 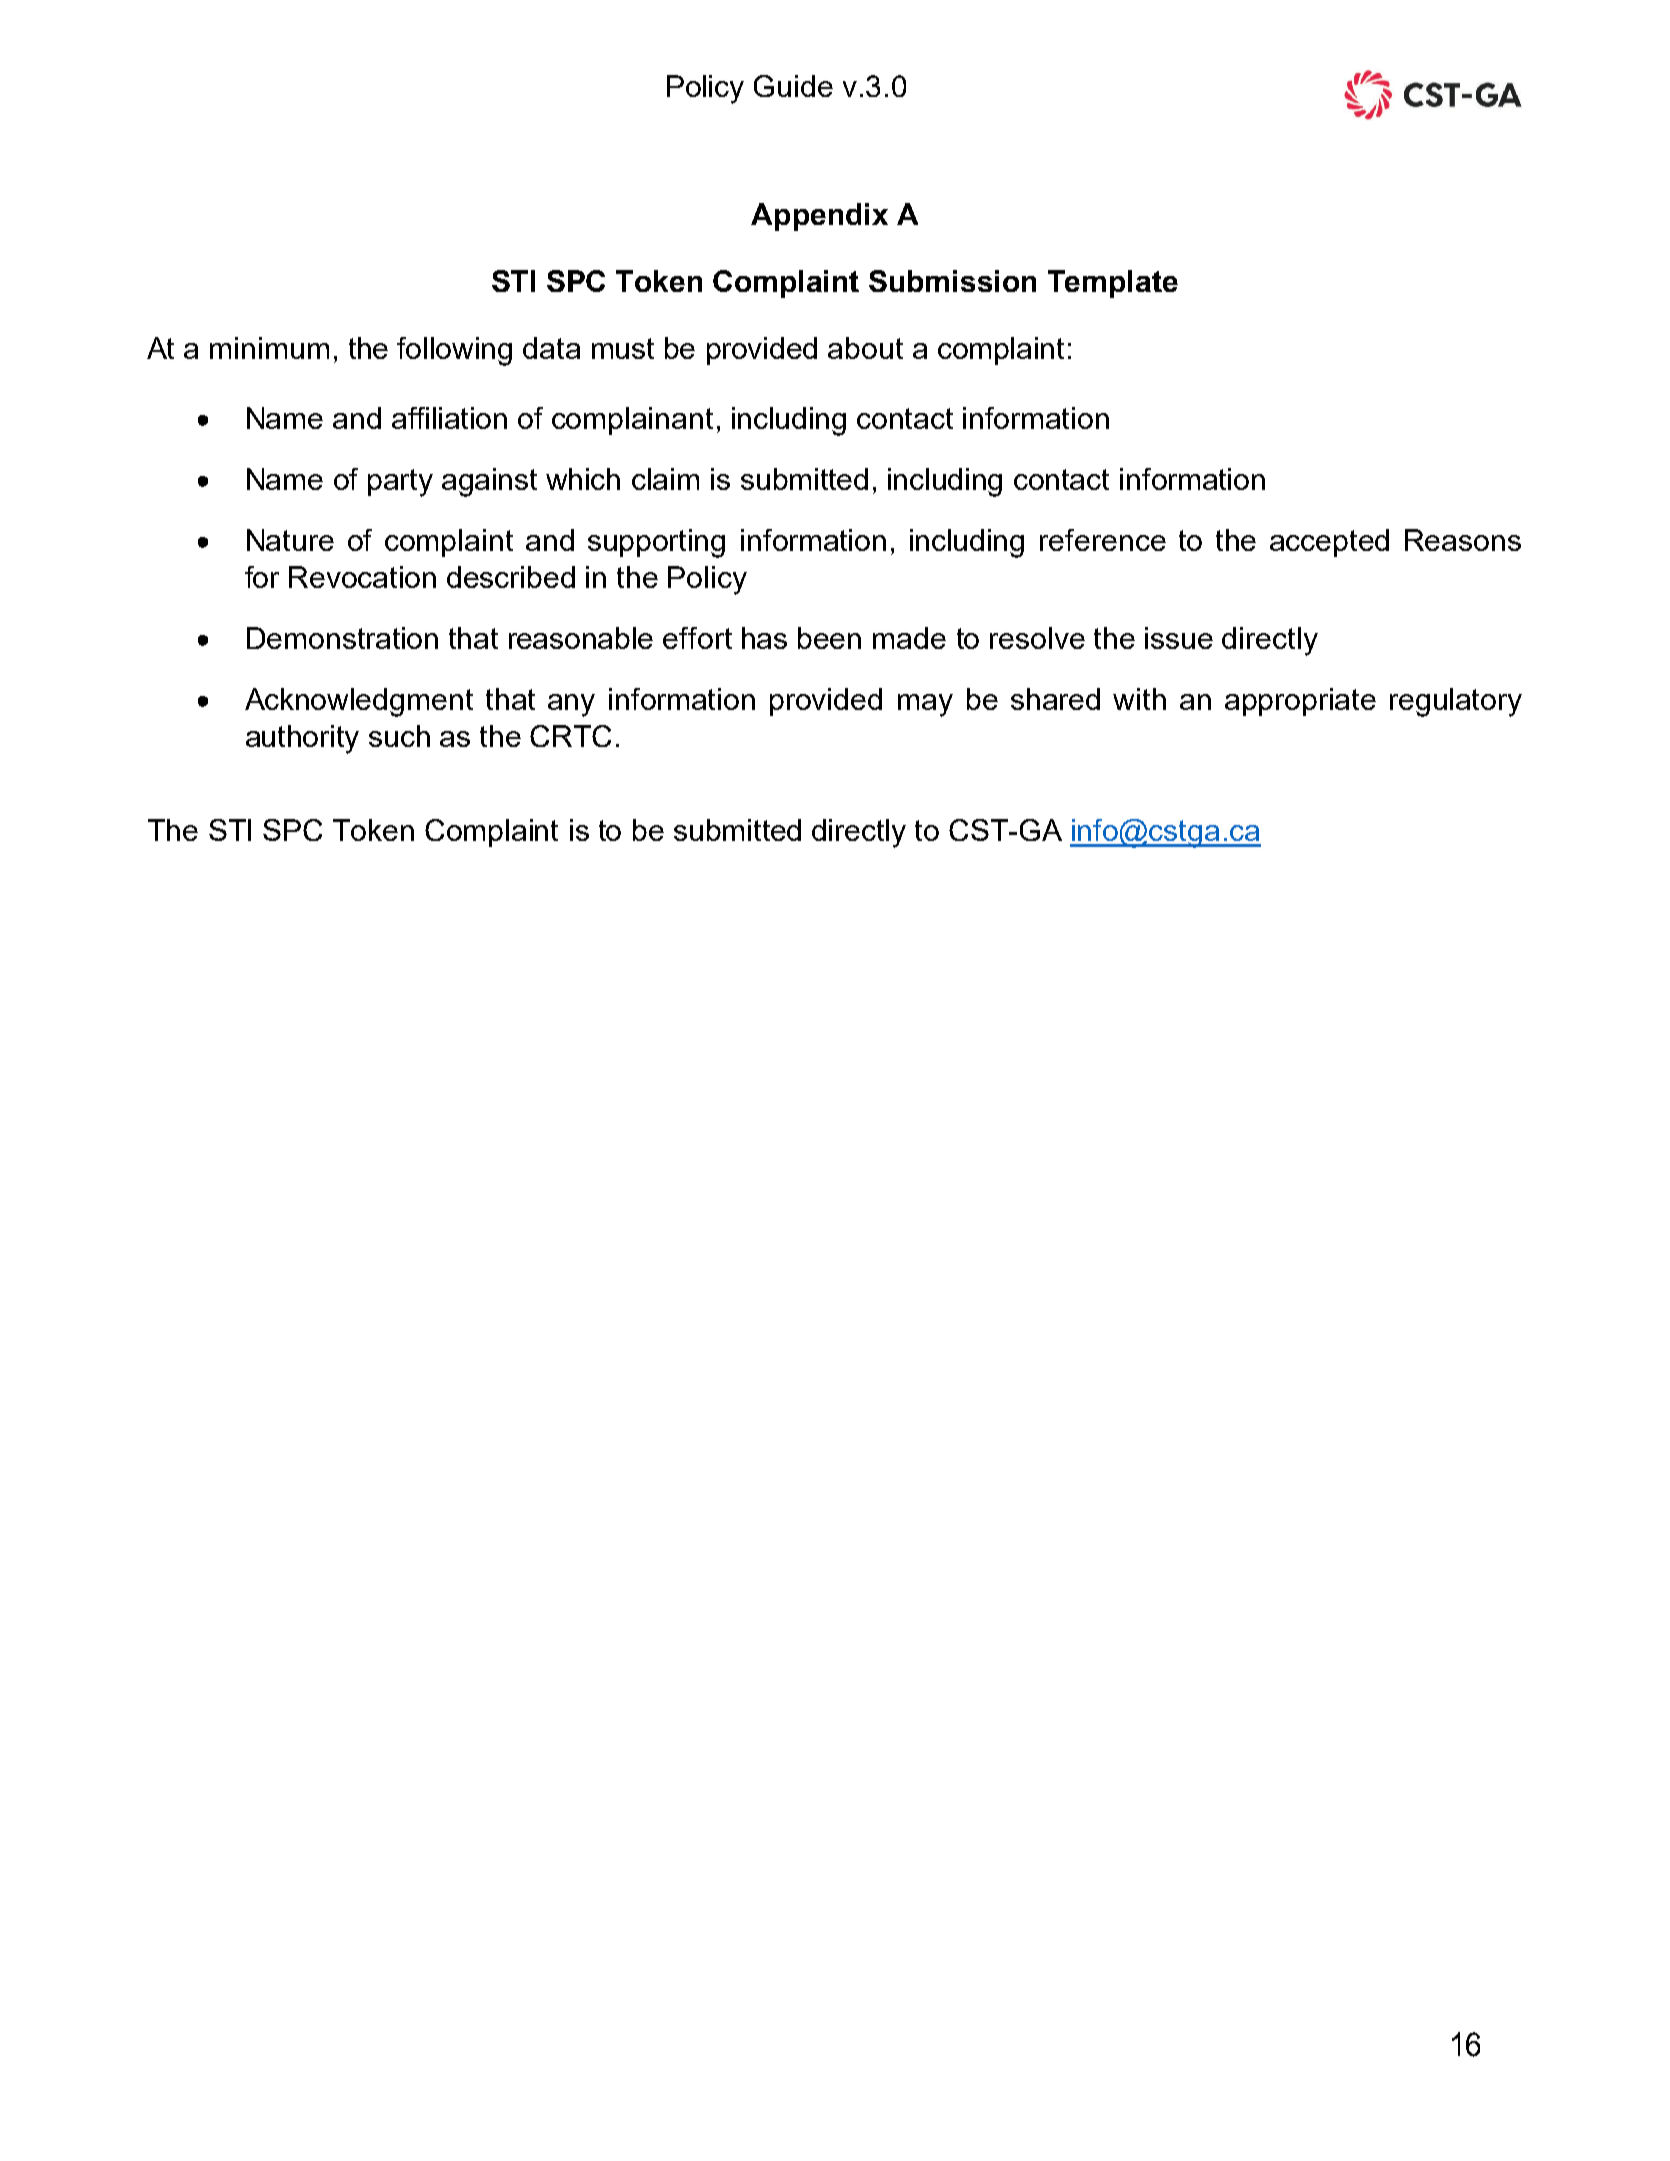 What do you see at coordinates (793, 86) in the screenshot?
I see `Guide` at bounding box center [793, 86].
